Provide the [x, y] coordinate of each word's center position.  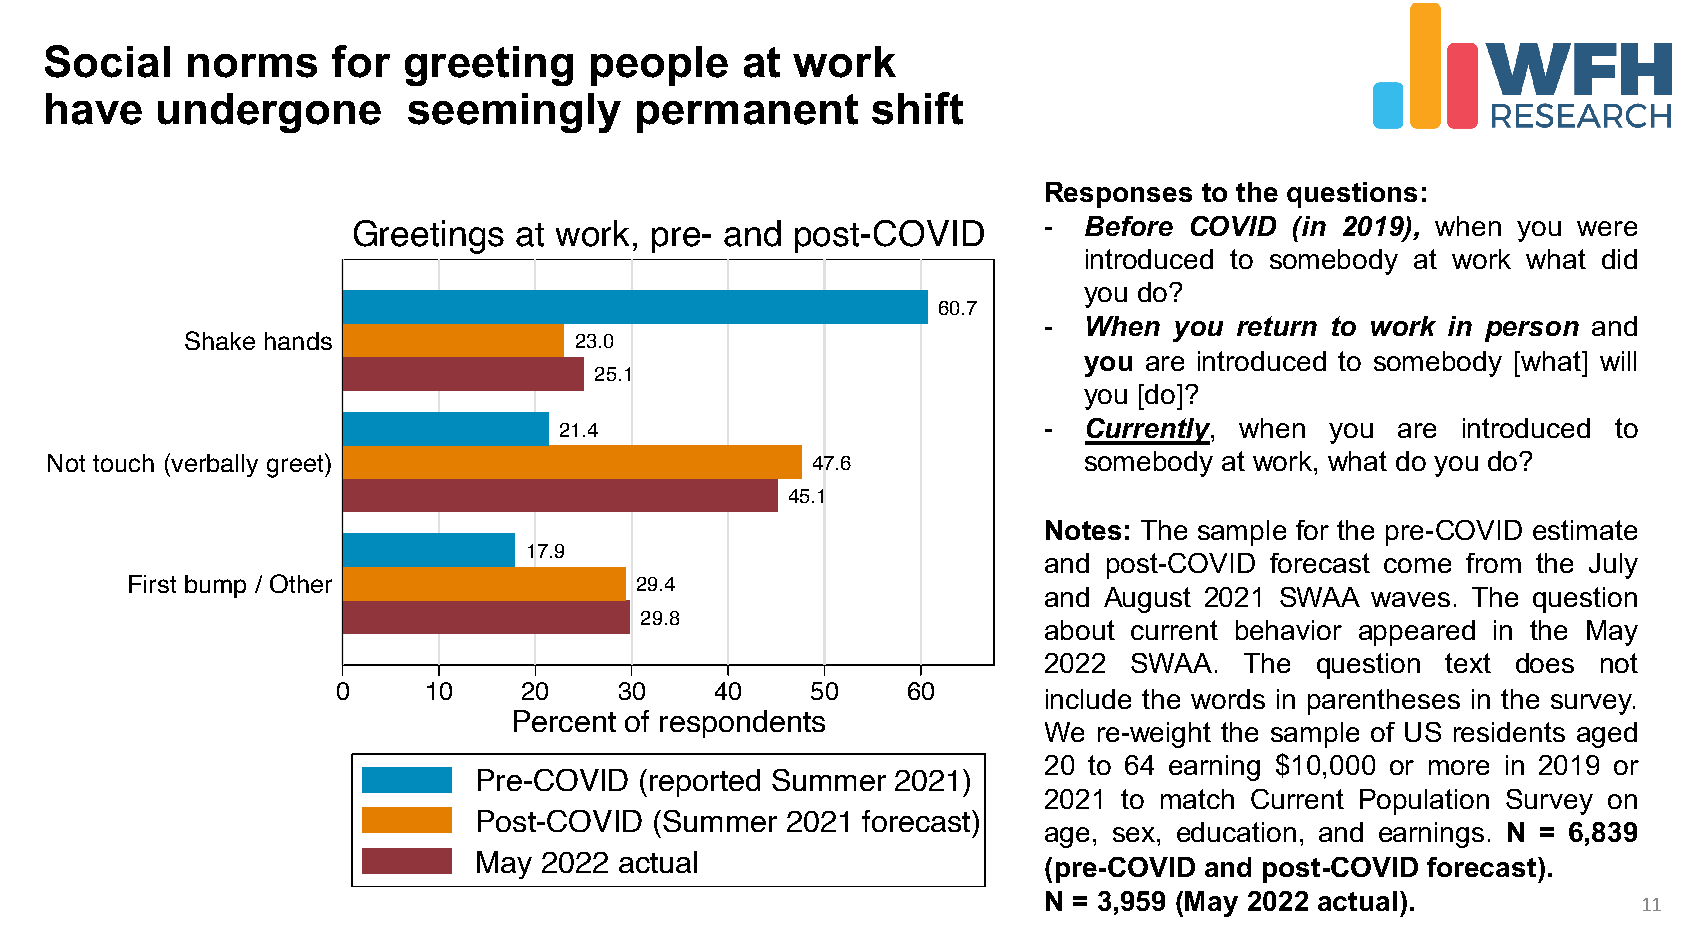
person [1532, 331]
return [1277, 326]
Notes [1083, 530]
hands [298, 341]
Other [301, 583]
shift [917, 108]
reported [705, 783]
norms [252, 66]
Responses [1119, 195]
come [1417, 565]
